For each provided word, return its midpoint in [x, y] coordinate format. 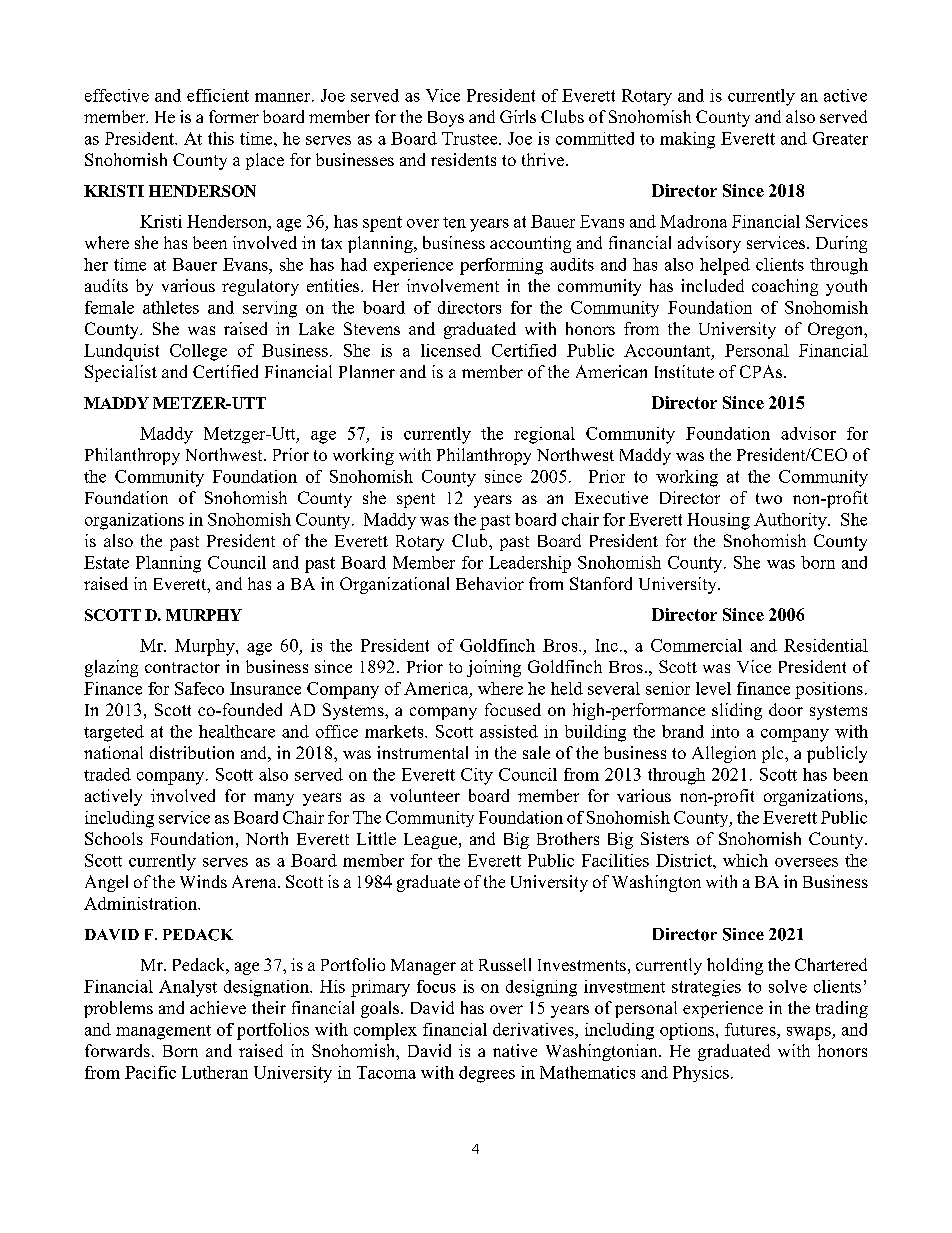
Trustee [471, 138]
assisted [509, 731]
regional [544, 435]
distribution [192, 752]
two [769, 498]
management [163, 1032]
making [687, 140]
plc [774, 754]
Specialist [121, 373]
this [221, 138]
